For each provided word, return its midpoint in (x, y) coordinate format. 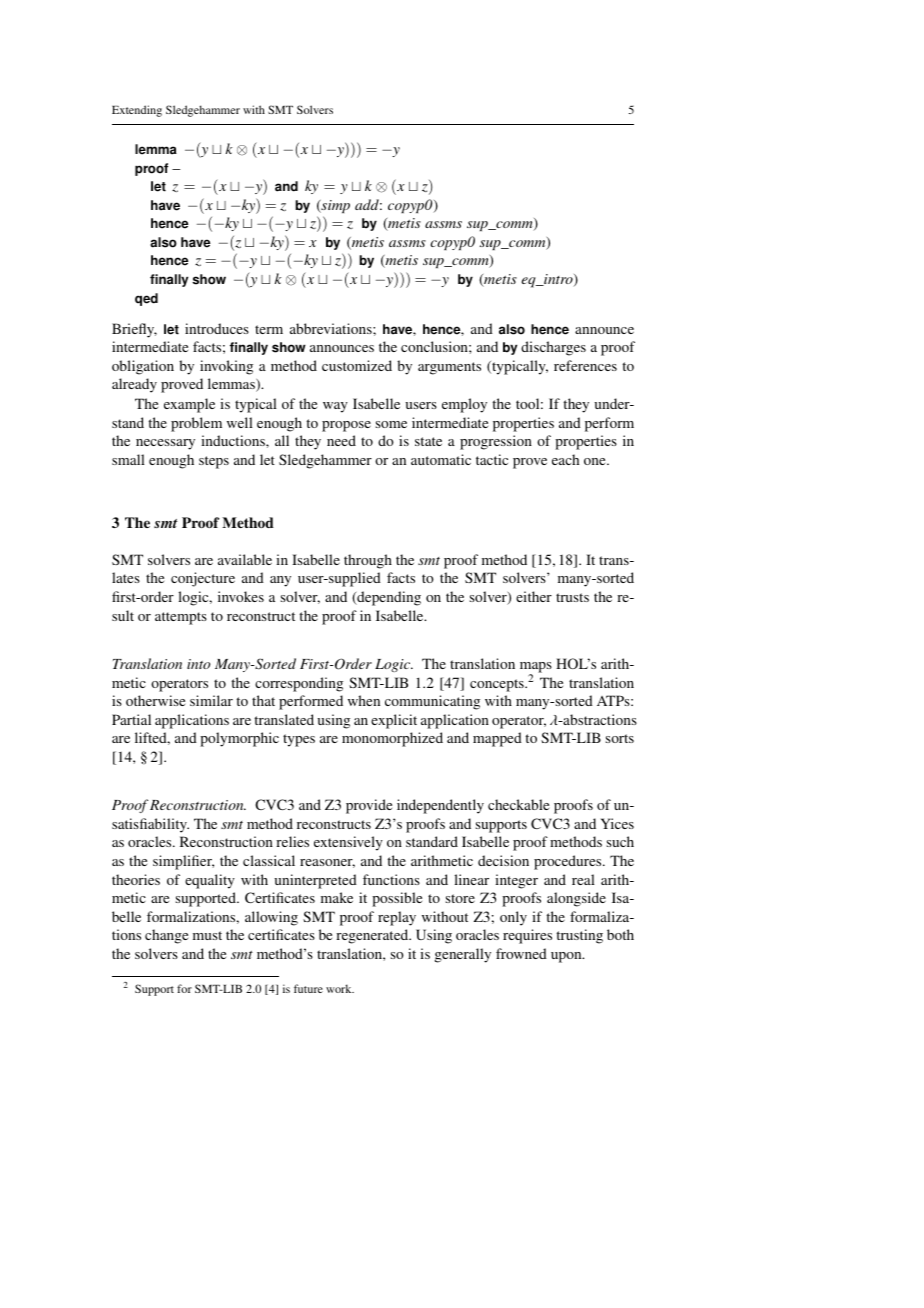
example (189, 405)
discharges (553, 348)
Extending (137, 111)
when (364, 700)
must (207, 935)
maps (536, 668)
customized (357, 365)
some (391, 424)
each (565, 459)
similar (211, 700)
